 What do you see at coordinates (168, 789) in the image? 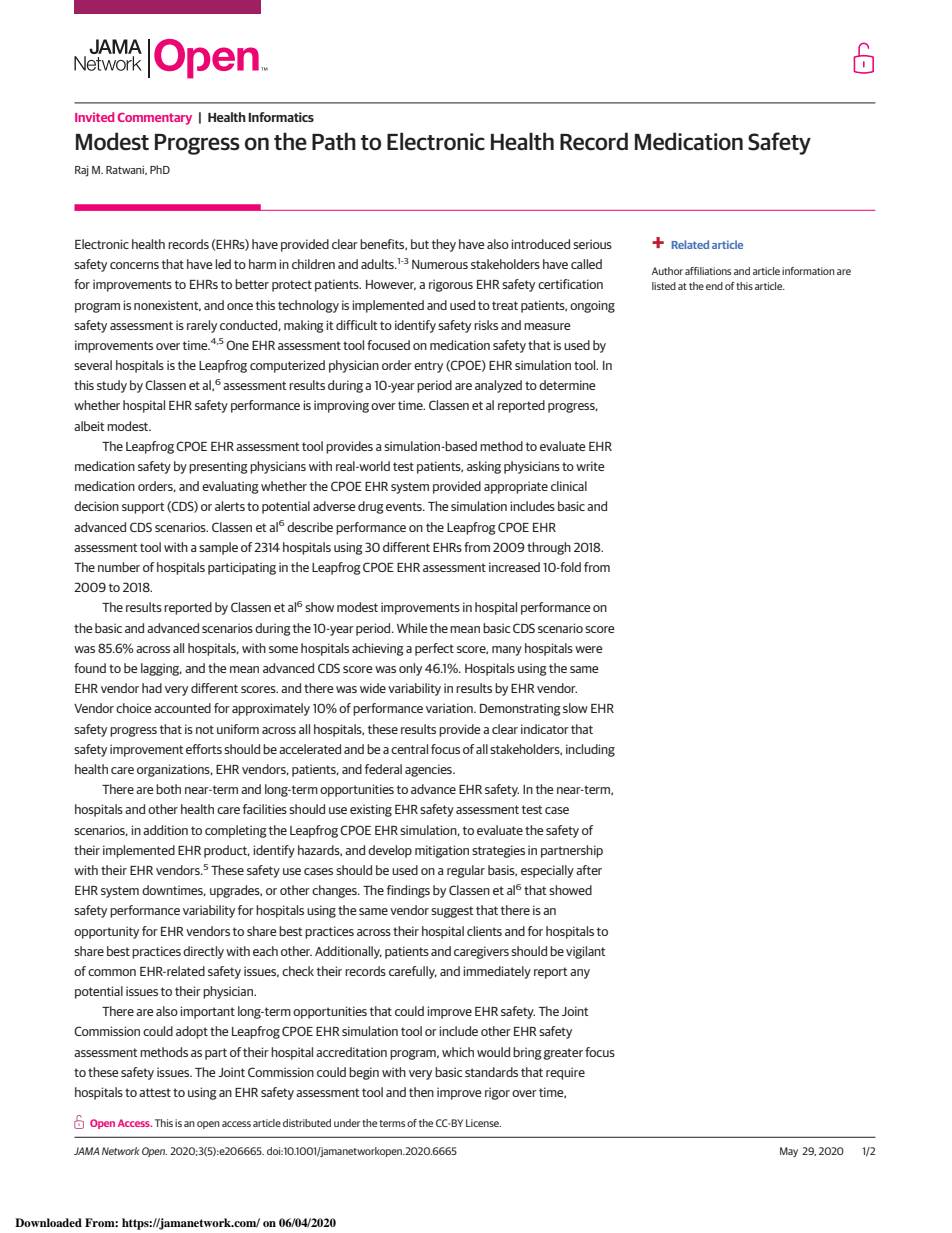
I see `both` at bounding box center [168, 789].
